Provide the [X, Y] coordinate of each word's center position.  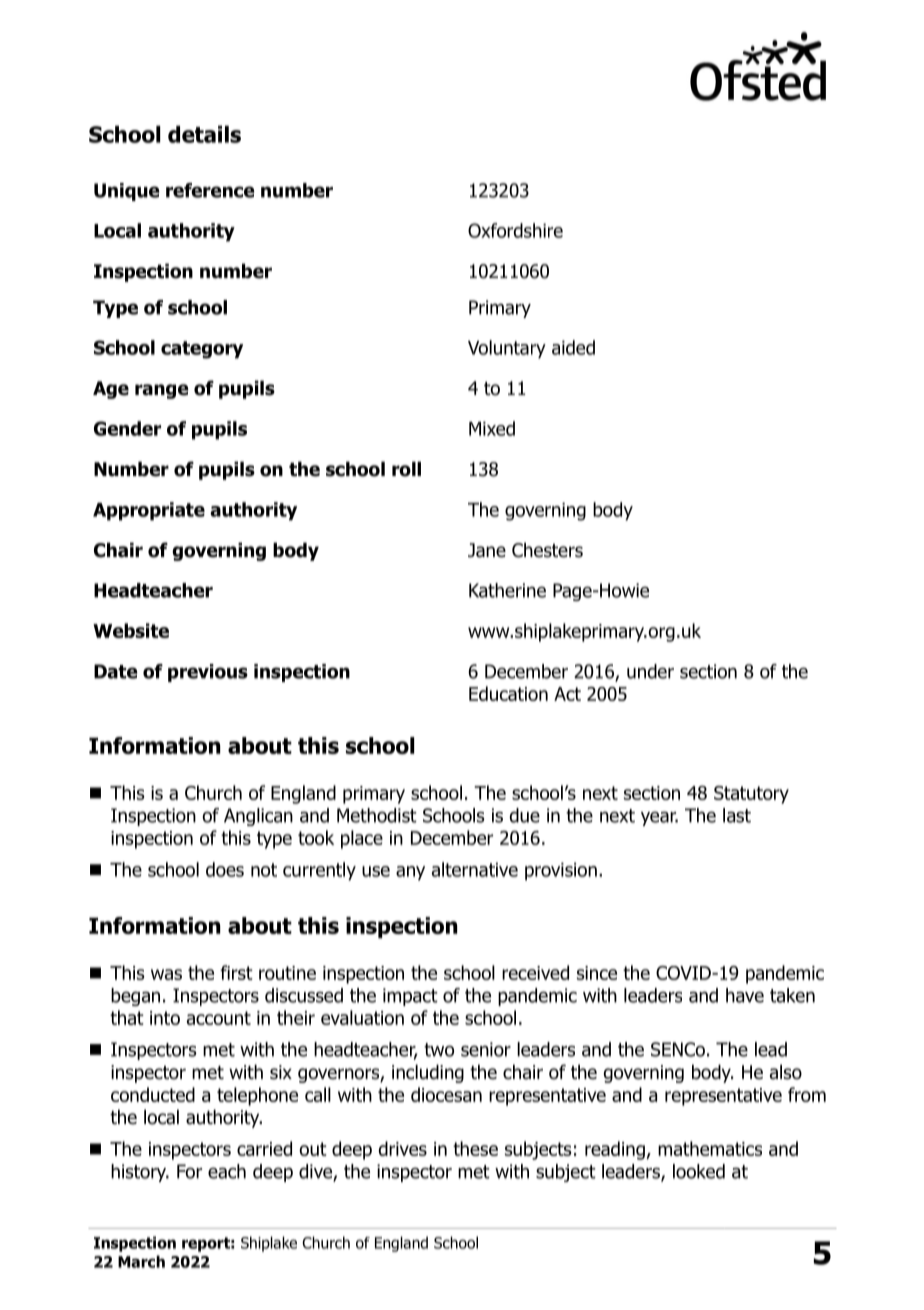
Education [508, 693]
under [650, 671]
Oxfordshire [515, 230]
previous [208, 673]
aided [573, 347]
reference [210, 190]
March [141, 1261]
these [475, 1148]
